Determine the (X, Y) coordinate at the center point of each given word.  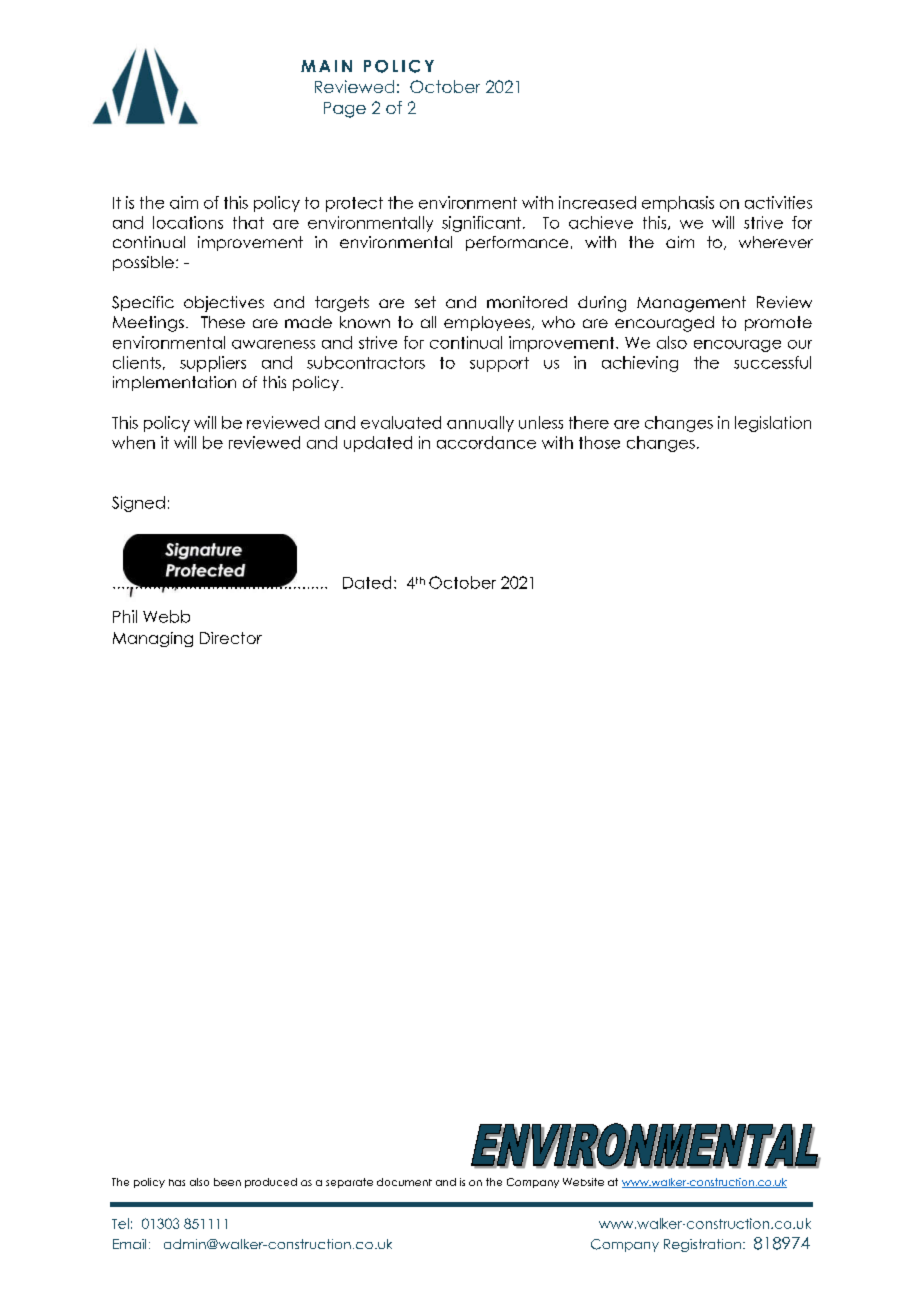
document (404, 1182)
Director (231, 638)
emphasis (678, 204)
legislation (773, 424)
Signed (138, 504)
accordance (486, 442)
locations (188, 222)
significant (481, 224)
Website (583, 1182)
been (227, 1182)
